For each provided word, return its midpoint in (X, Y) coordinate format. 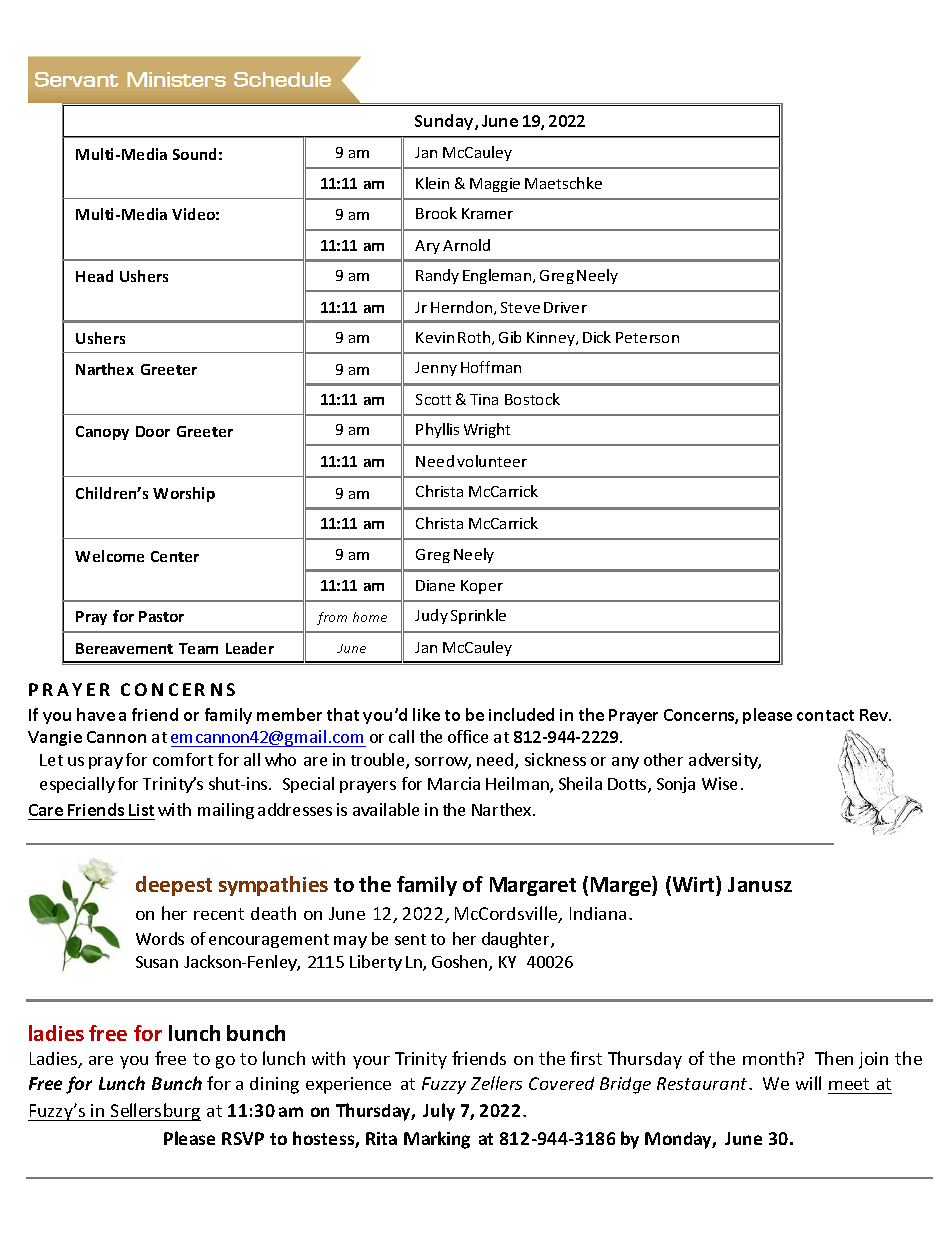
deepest (174, 886)
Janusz (760, 884)
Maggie (495, 185)
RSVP (243, 1138)
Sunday (445, 122)
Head (94, 276)
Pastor (161, 616)
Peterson (647, 337)
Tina (484, 399)
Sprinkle (478, 616)
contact (825, 715)
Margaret (533, 886)
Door (153, 431)
